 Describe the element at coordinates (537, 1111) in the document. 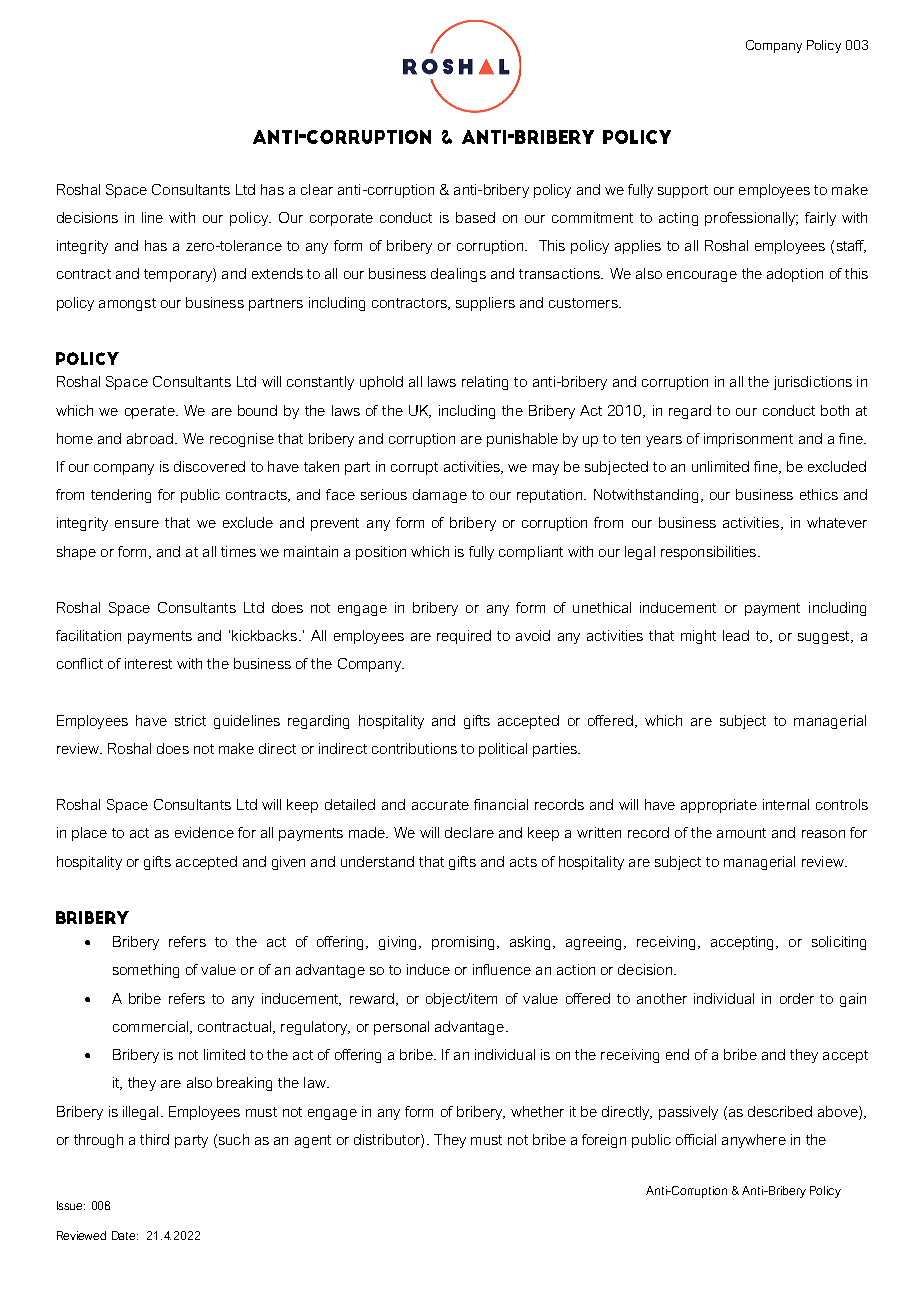

I see `whether` at that location.
